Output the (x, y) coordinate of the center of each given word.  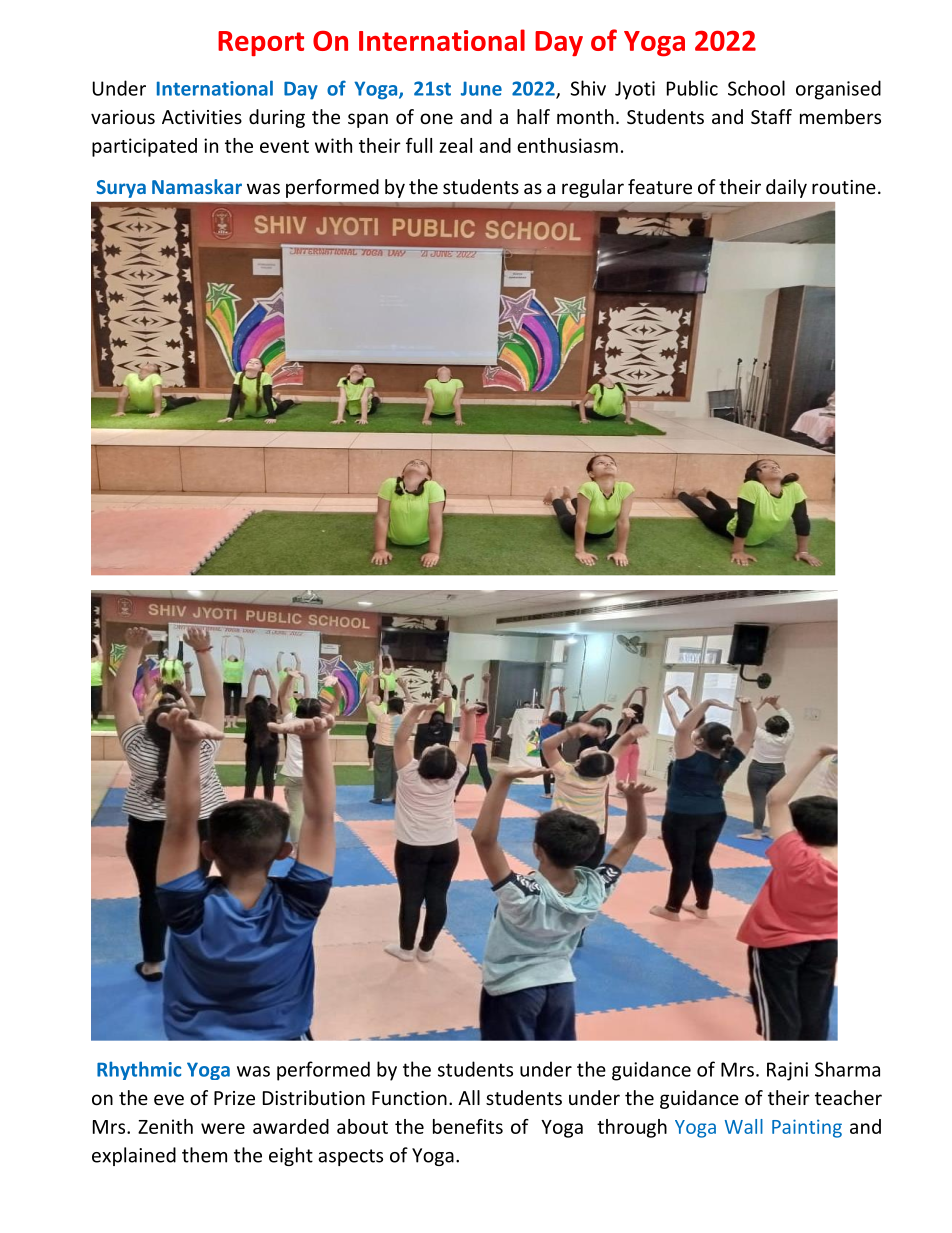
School (756, 88)
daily (786, 188)
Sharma (847, 1069)
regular (593, 188)
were (223, 1128)
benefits (468, 1126)
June (481, 88)
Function (409, 1098)
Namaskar (197, 186)
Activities (202, 117)
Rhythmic (139, 1070)
